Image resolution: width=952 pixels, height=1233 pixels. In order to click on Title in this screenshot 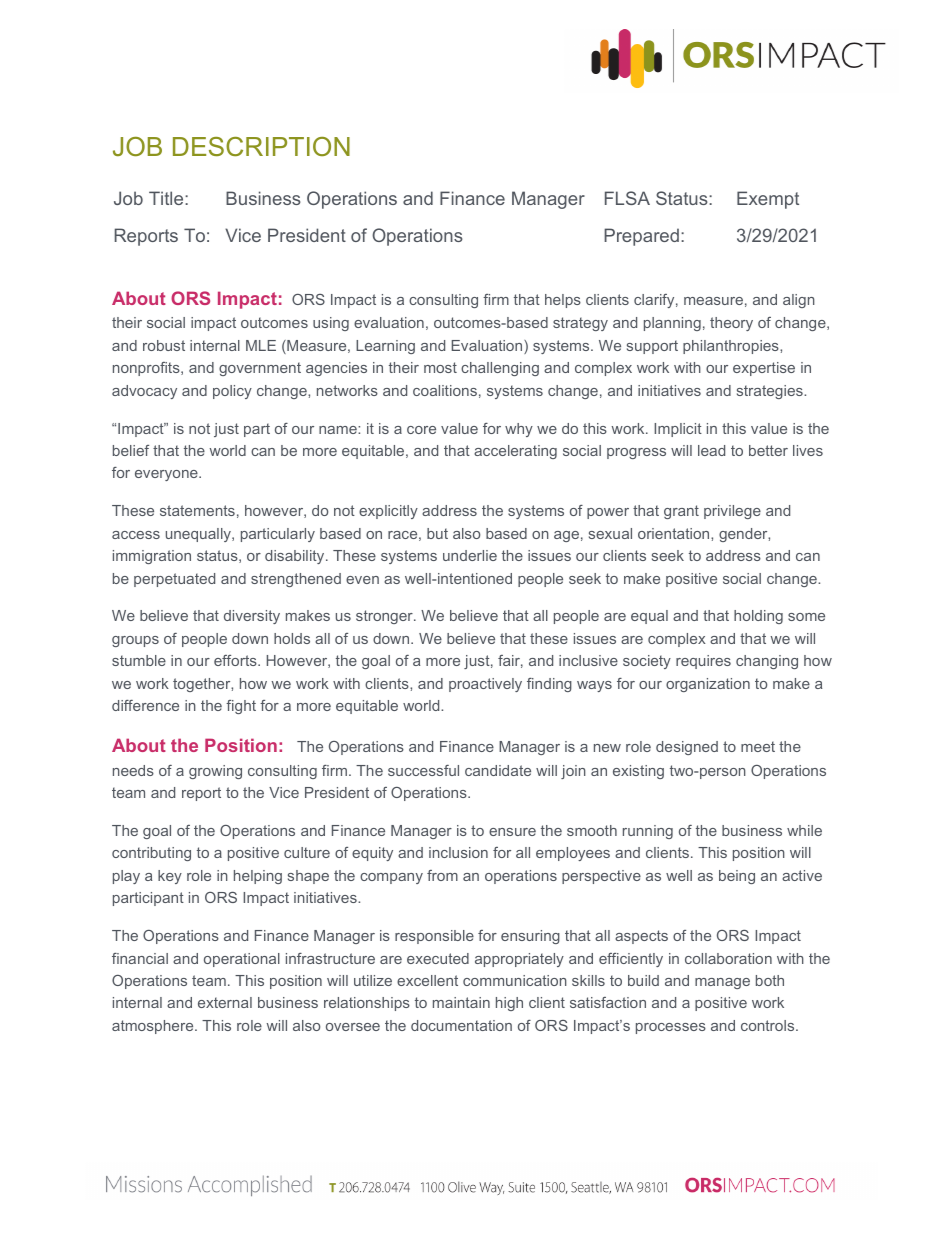, I will do `click(167, 198)`.
